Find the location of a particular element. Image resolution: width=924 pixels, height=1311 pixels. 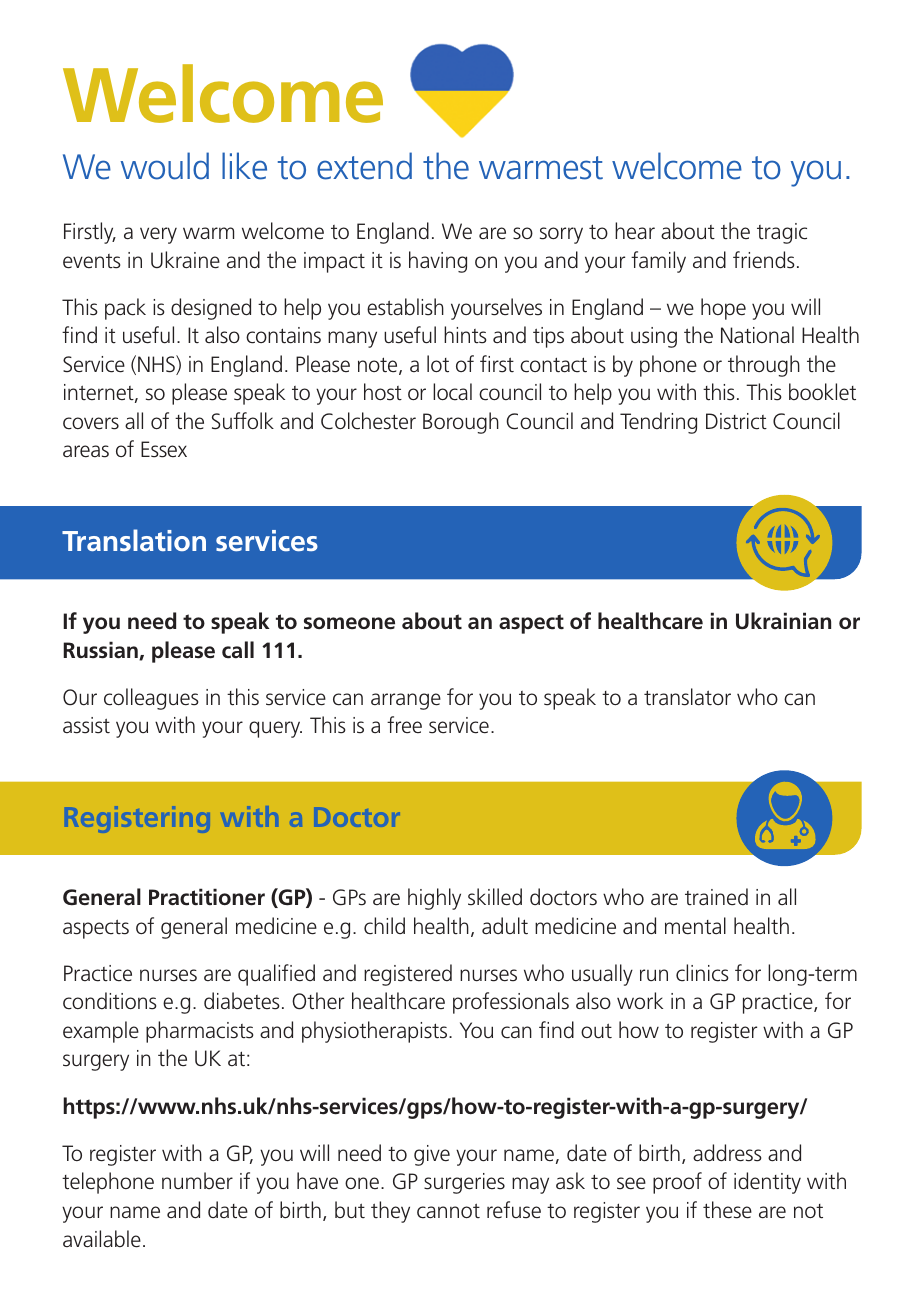

local is located at coordinates (452, 392).
